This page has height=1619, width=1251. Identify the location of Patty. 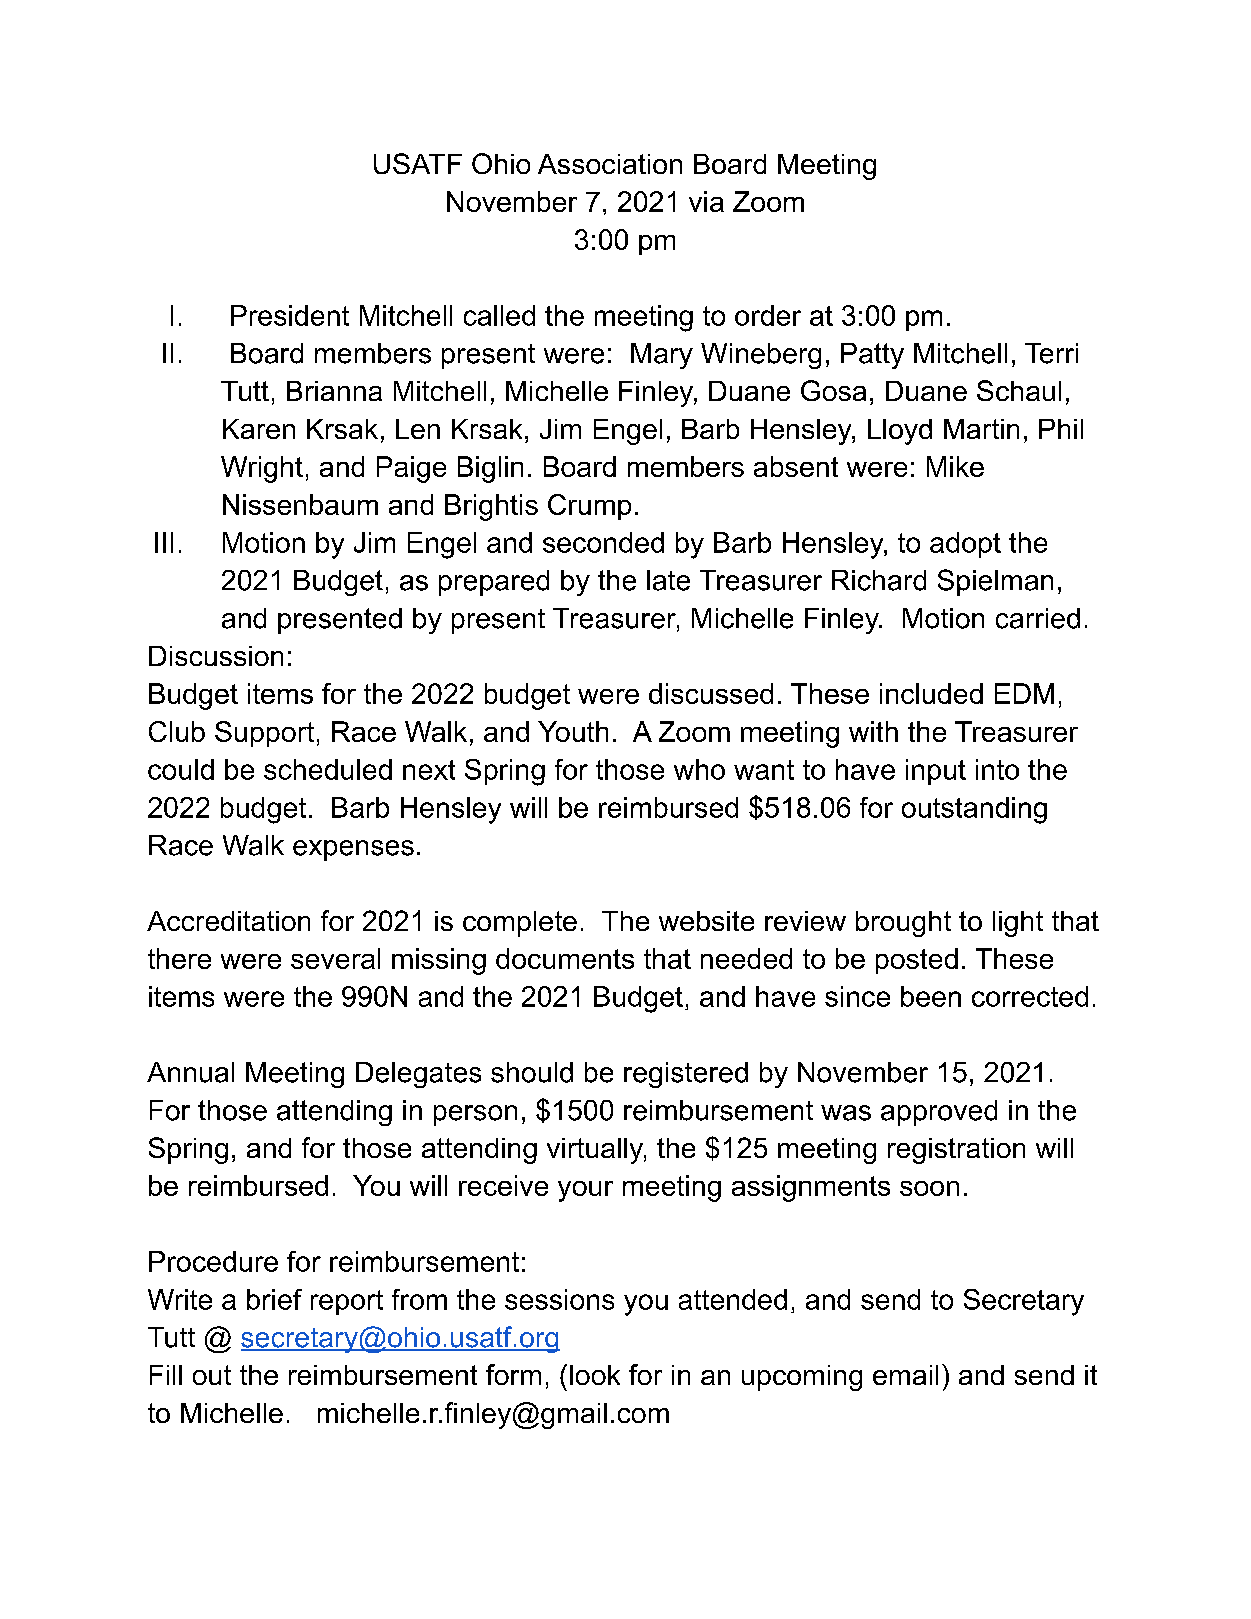
(872, 356).
